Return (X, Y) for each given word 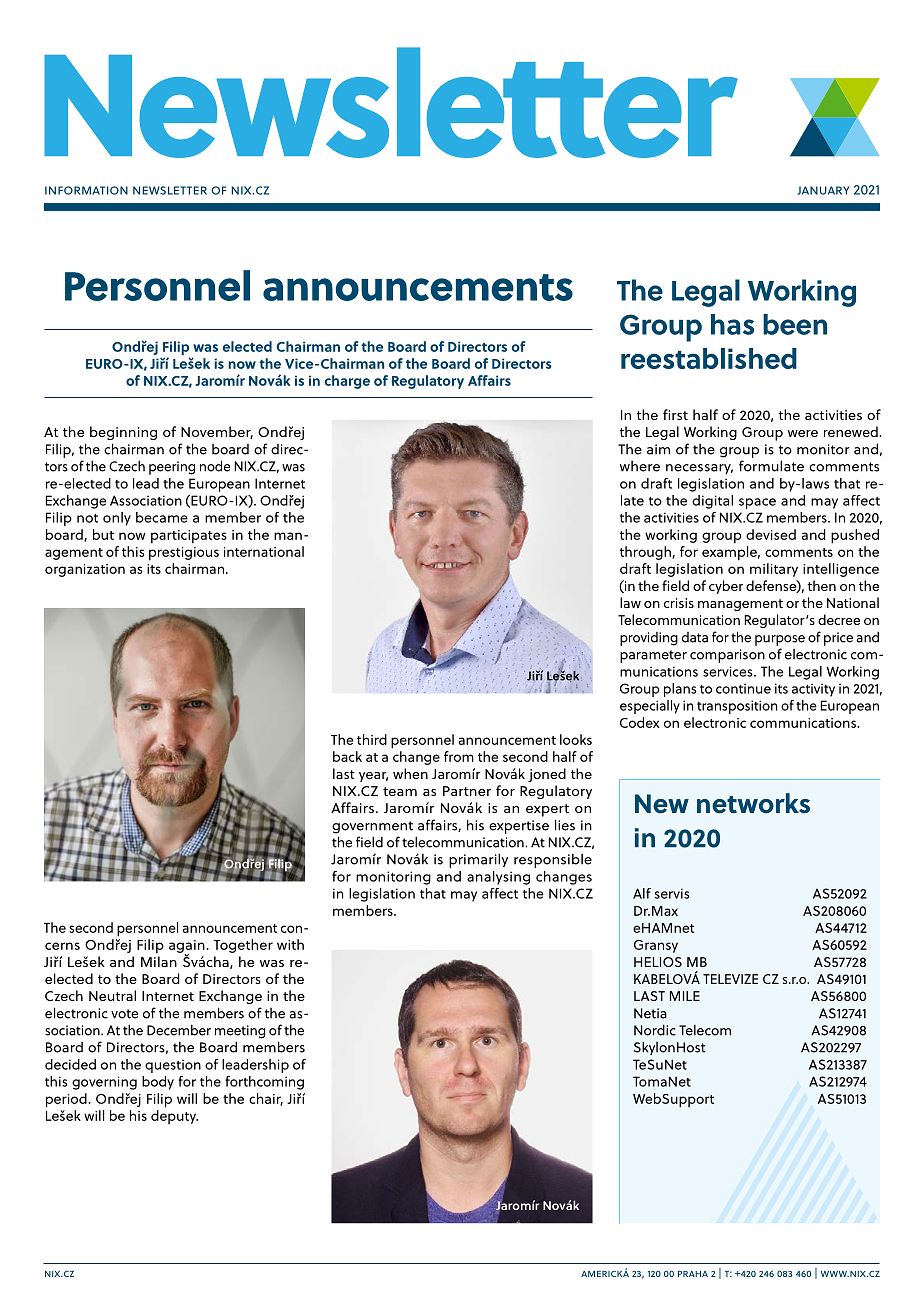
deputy (174, 1117)
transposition (737, 707)
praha (693, 1274)
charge (347, 382)
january (824, 190)
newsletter (170, 190)
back (347, 756)
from (459, 756)
